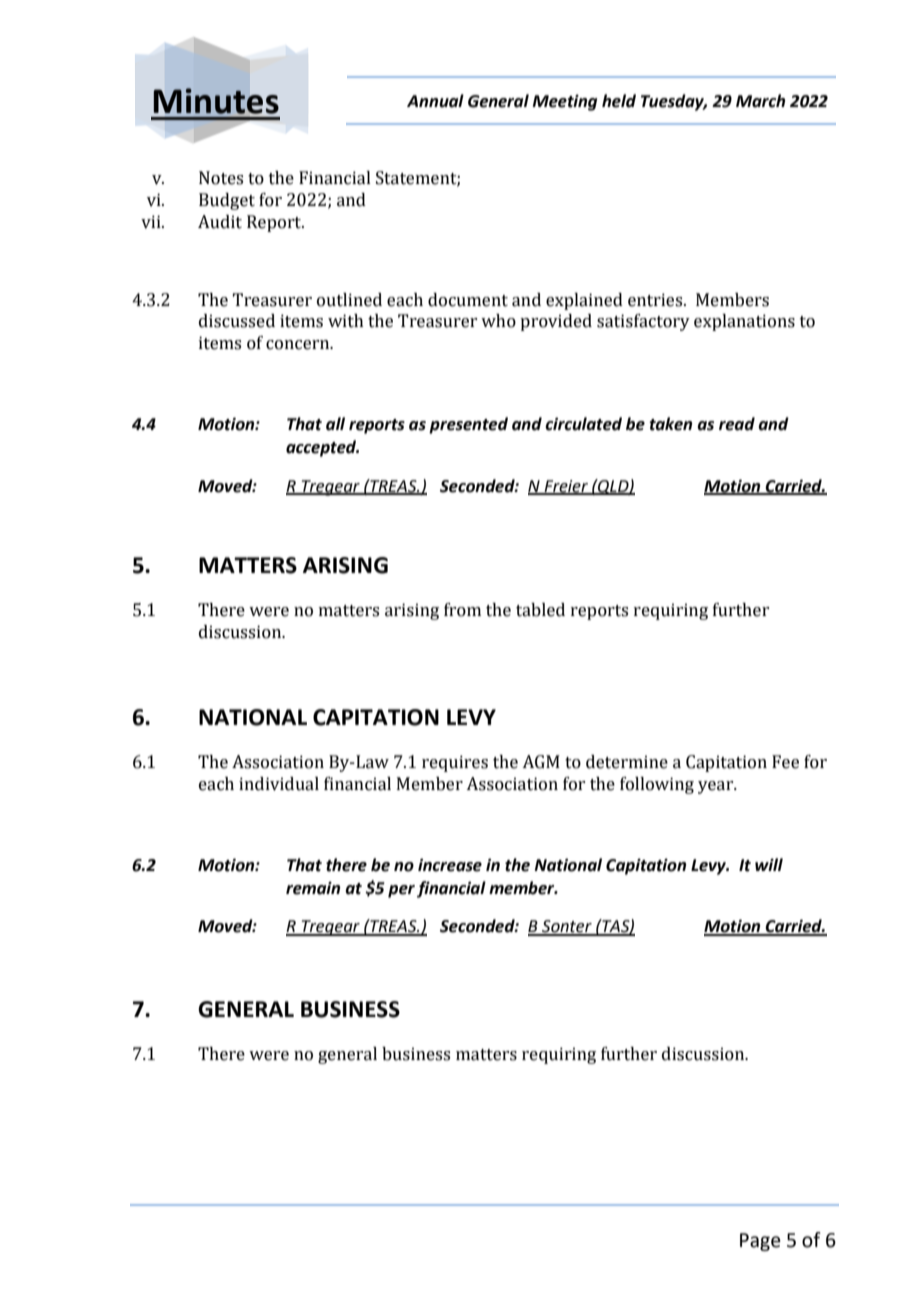 Image resolution: width=924 pixels, height=1308 pixels. I want to click on Minutes, so click(216, 101).
